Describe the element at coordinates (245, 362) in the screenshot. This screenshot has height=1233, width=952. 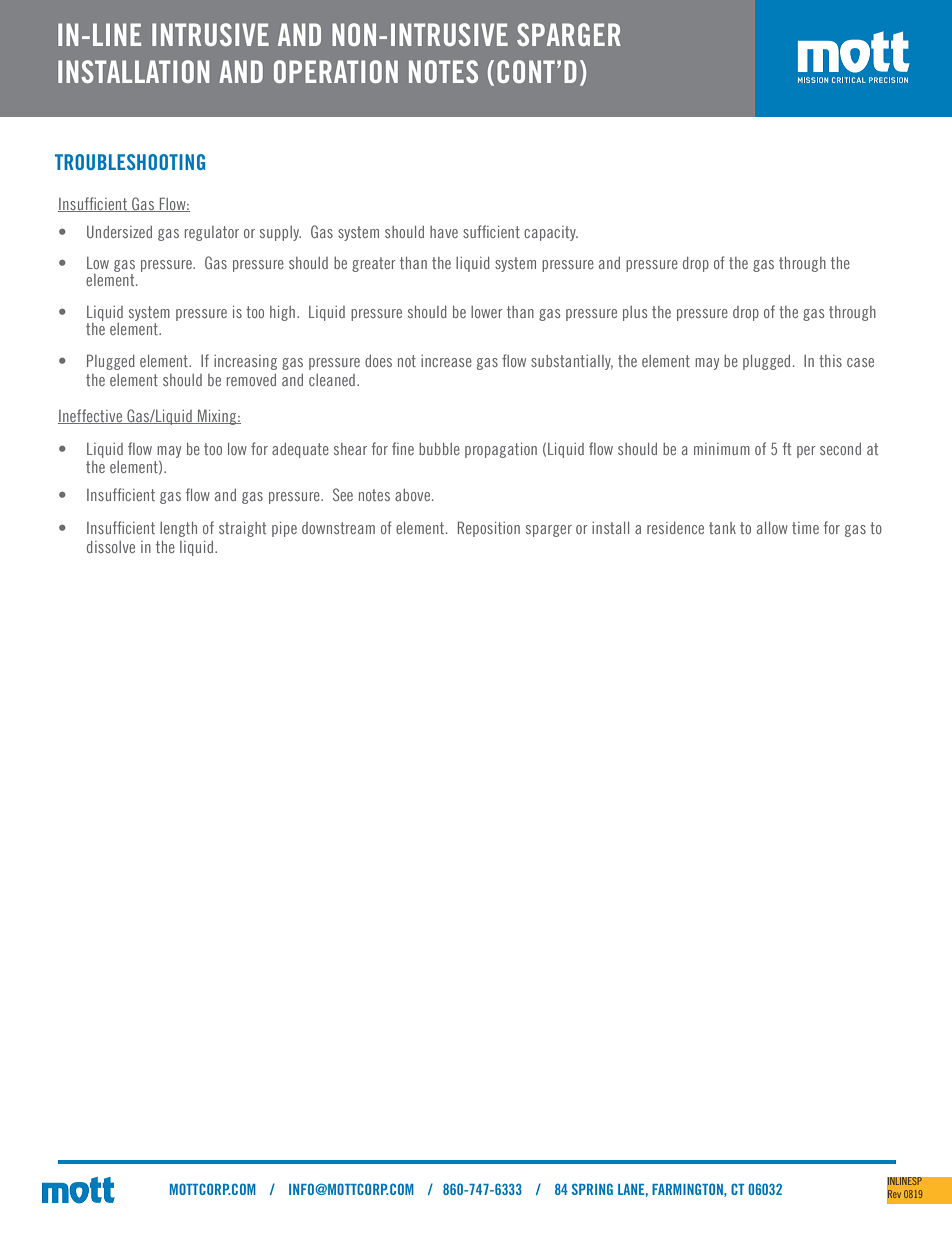
I see `increasing` at that location.
